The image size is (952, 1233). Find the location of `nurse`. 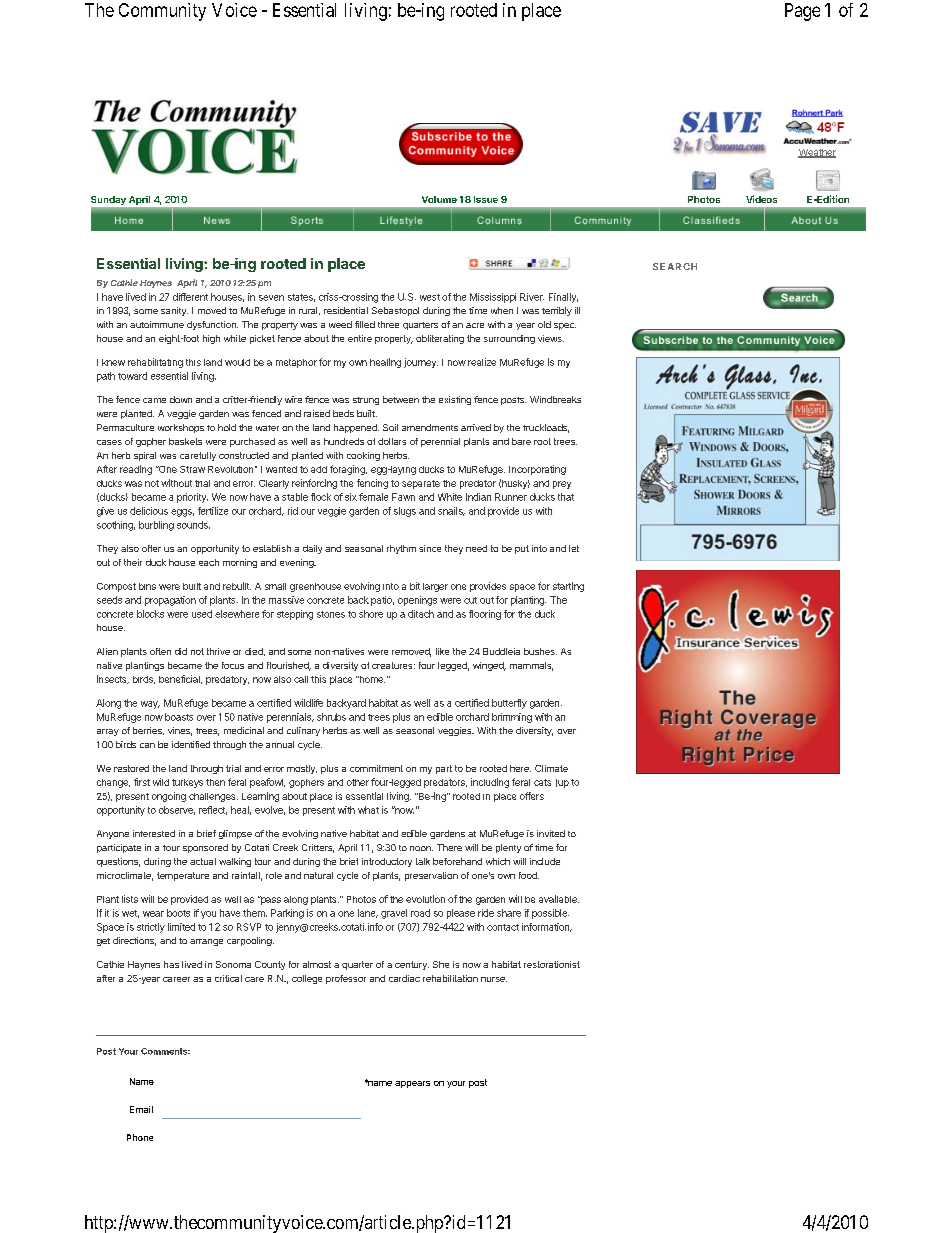

nurse is located at coordinates (494, 979).
